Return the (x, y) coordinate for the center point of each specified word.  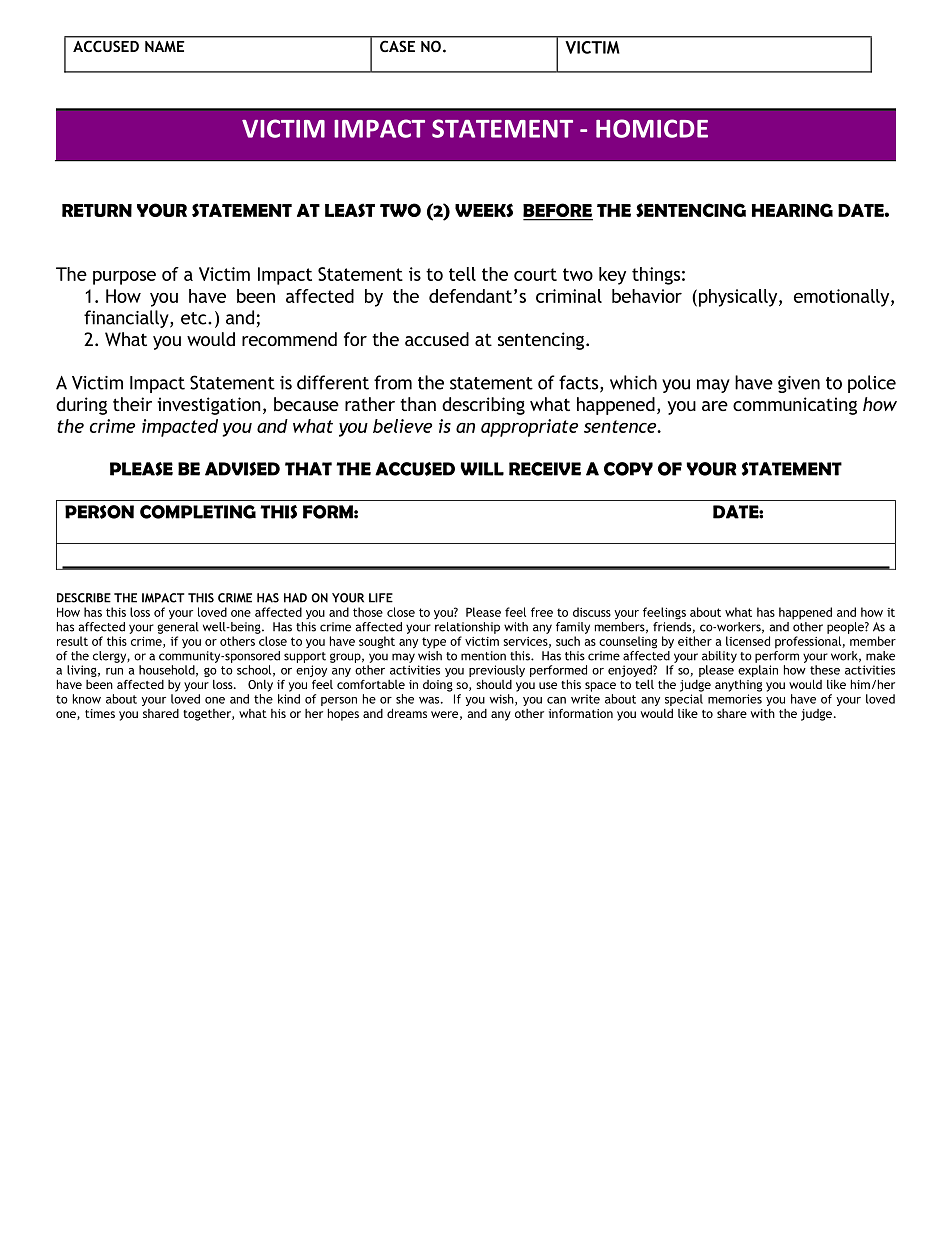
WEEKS (484, 210)
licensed (748, 641)
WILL (482, 469)
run (114, 671)
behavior (647, 296)
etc (195, 318)
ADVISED (242, 469)
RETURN (97, 210)
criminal (569, 296)
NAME (164, 46)
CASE (397, 46)
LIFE (381, 598)
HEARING (792, 210)
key (612, 276)
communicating (795, 406)
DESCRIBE (84, 598)
